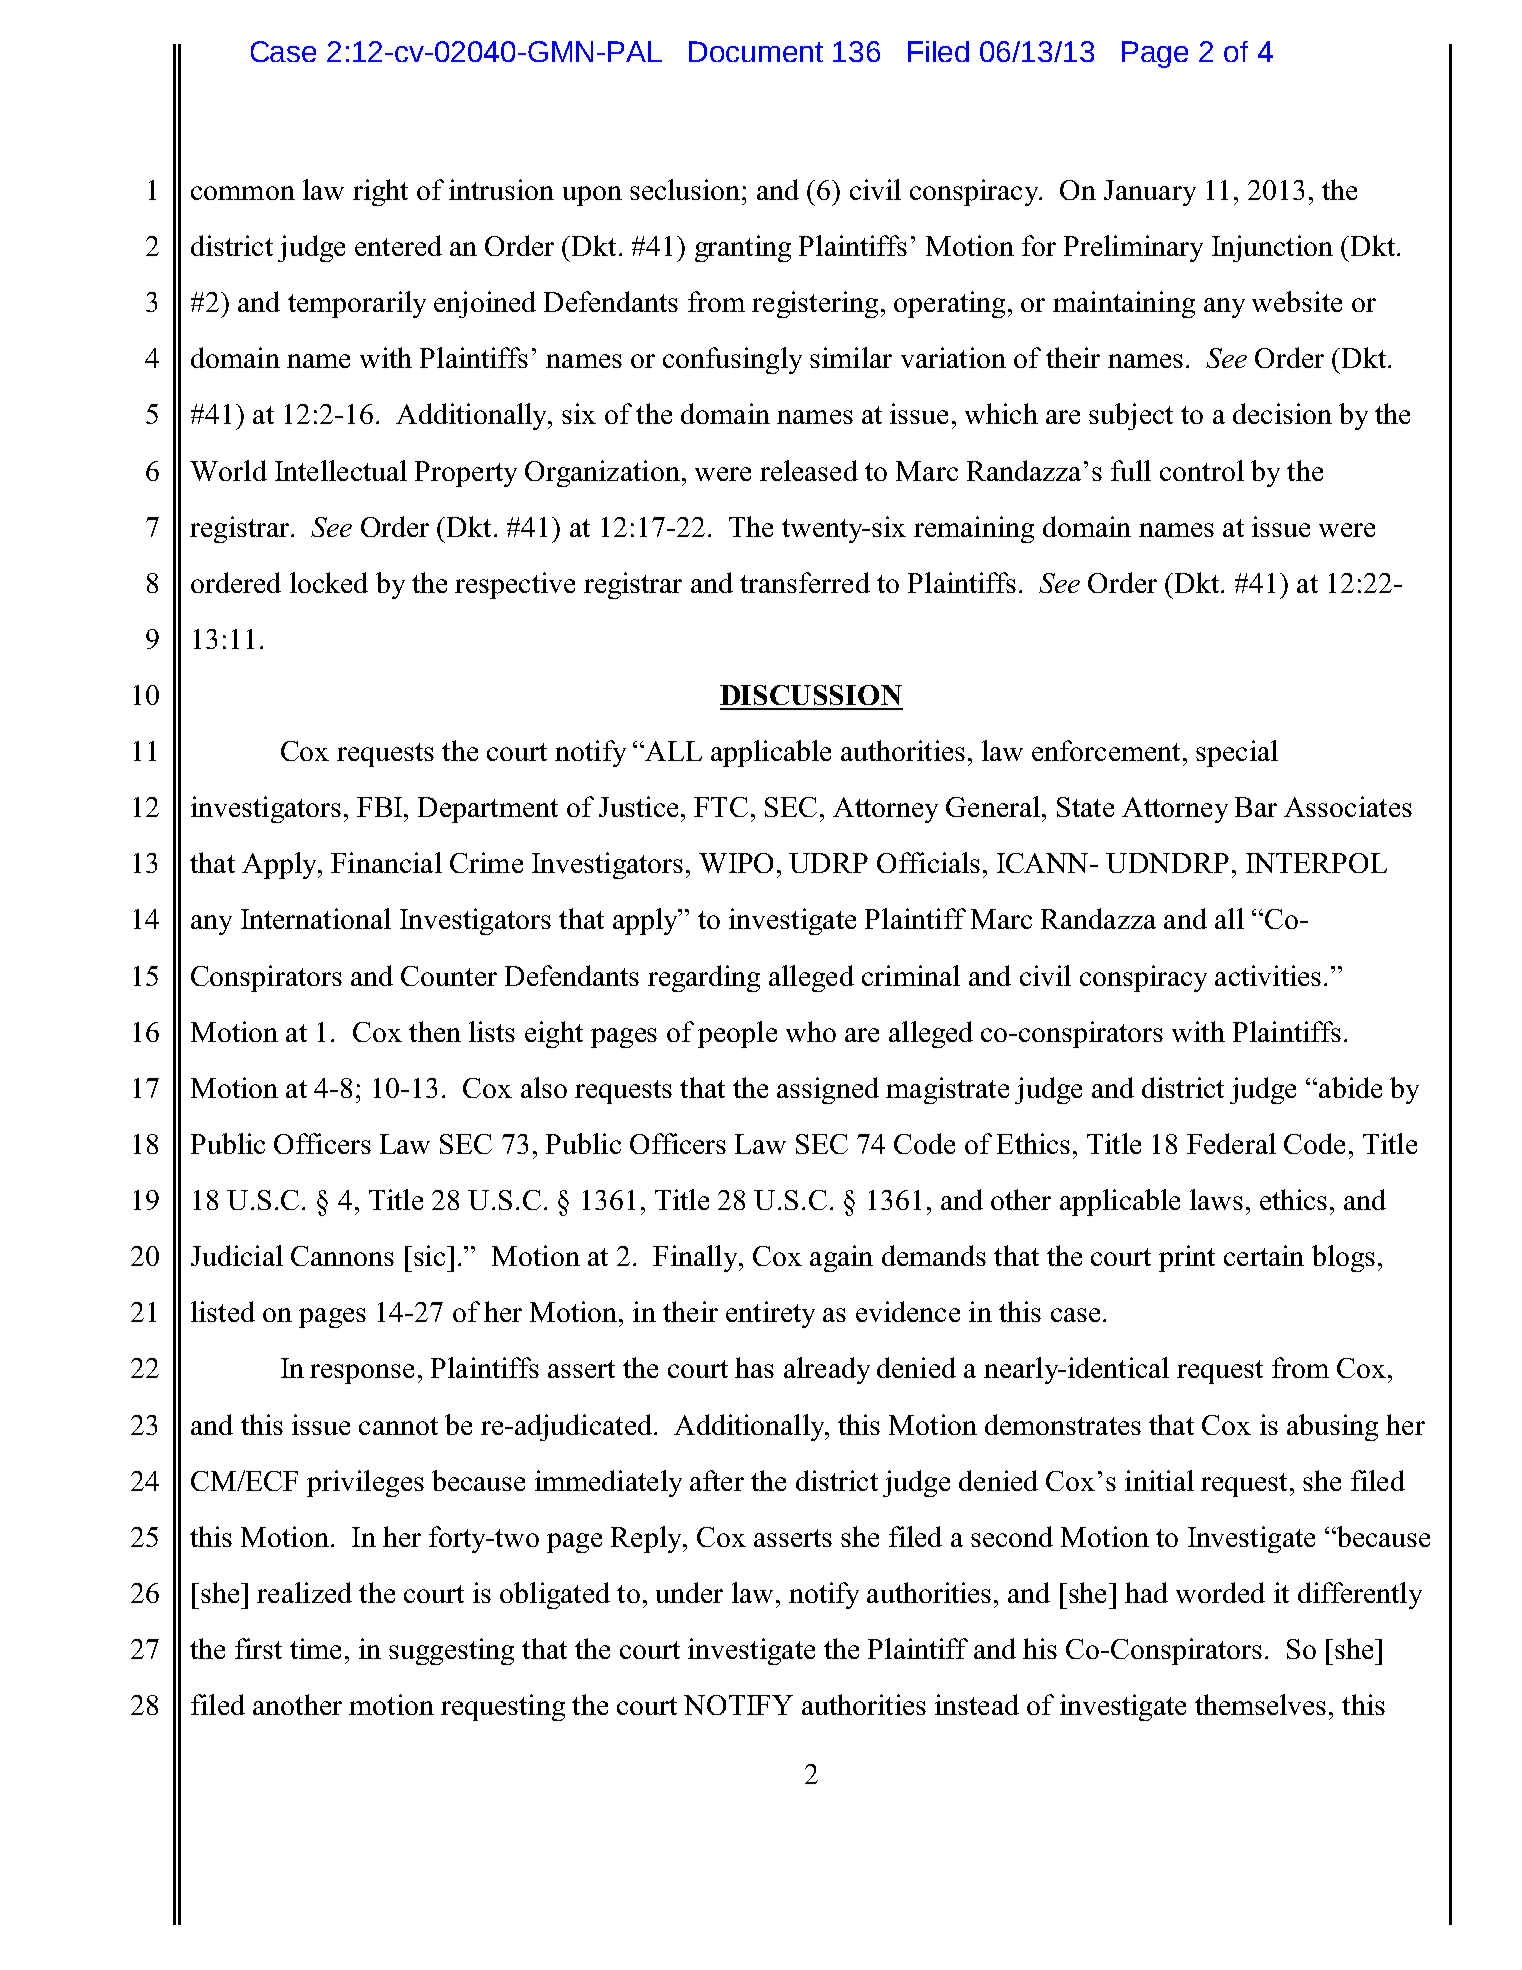 Image resolution: width=1522 pixels, height=1970 pixels. I want to click on locked, so click(329, 582).
